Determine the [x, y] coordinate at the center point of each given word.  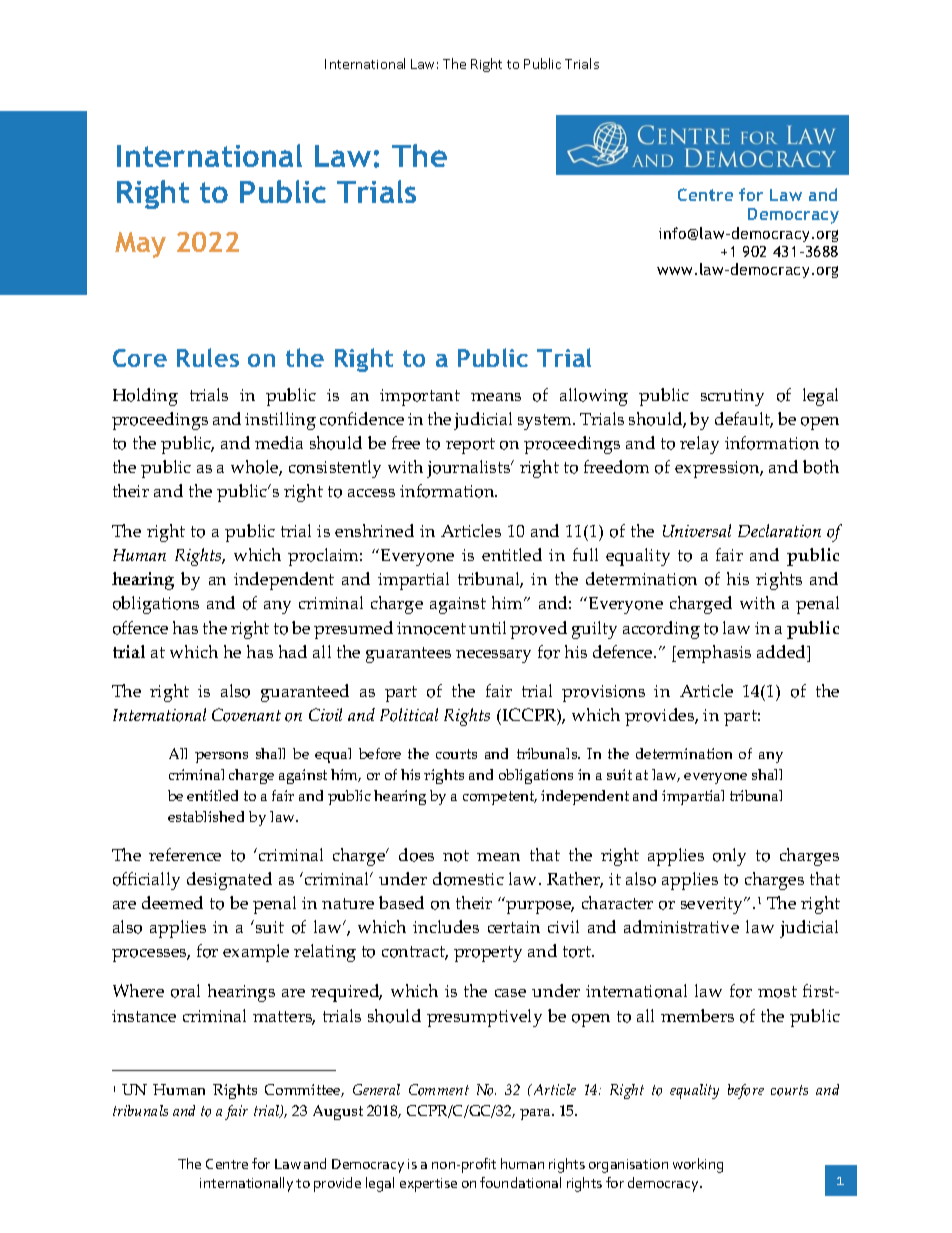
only [729, 857]
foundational [520, 1182]
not [456, 856]
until [487, 627]
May [140, 245]
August [338, 1112]
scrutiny [732, 397]
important [420, 397]
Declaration [779, 531]
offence [140, 628]
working [698, 1165]
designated [229, 881]
